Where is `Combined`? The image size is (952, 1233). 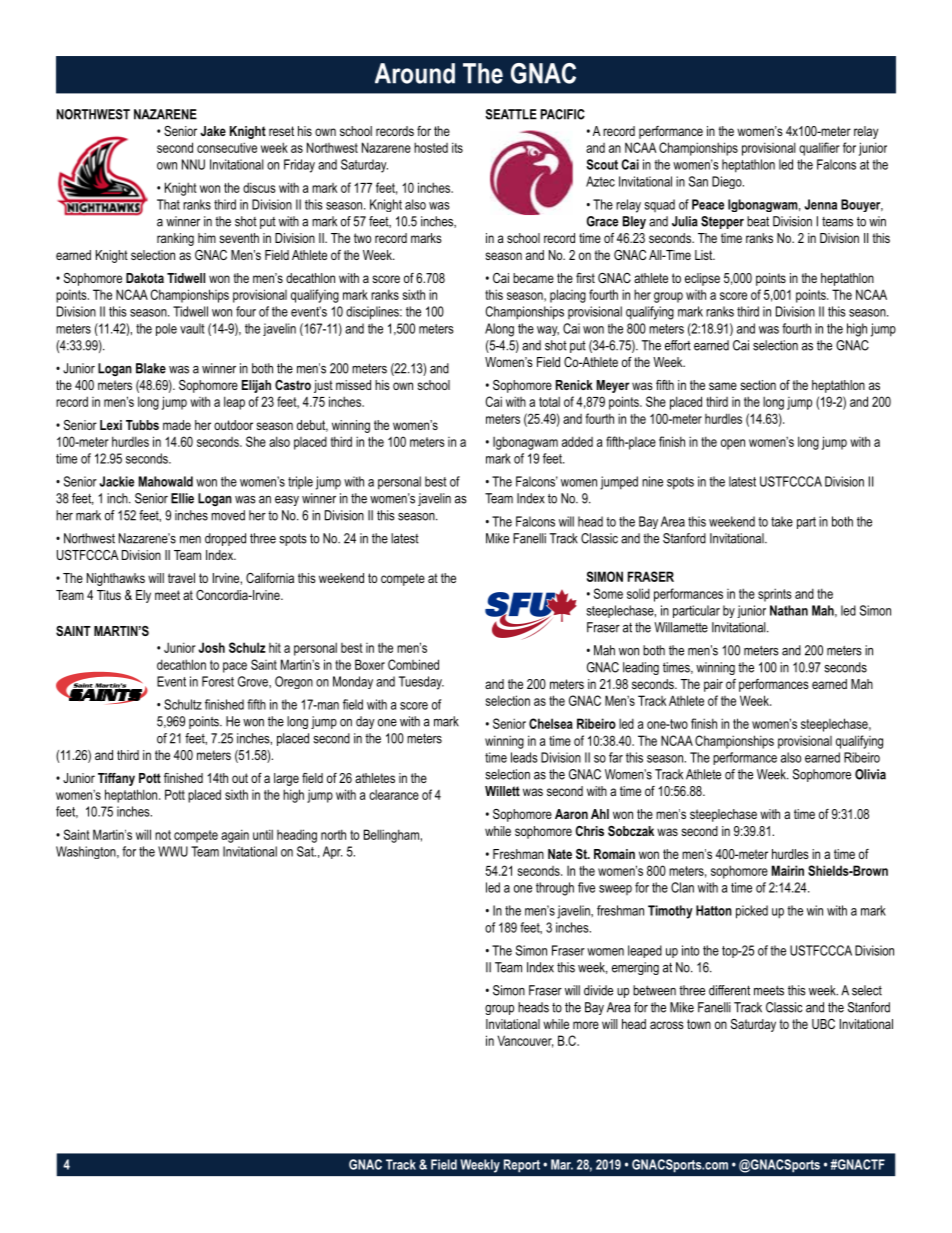
Combined is located at coordinates (413, 664).
